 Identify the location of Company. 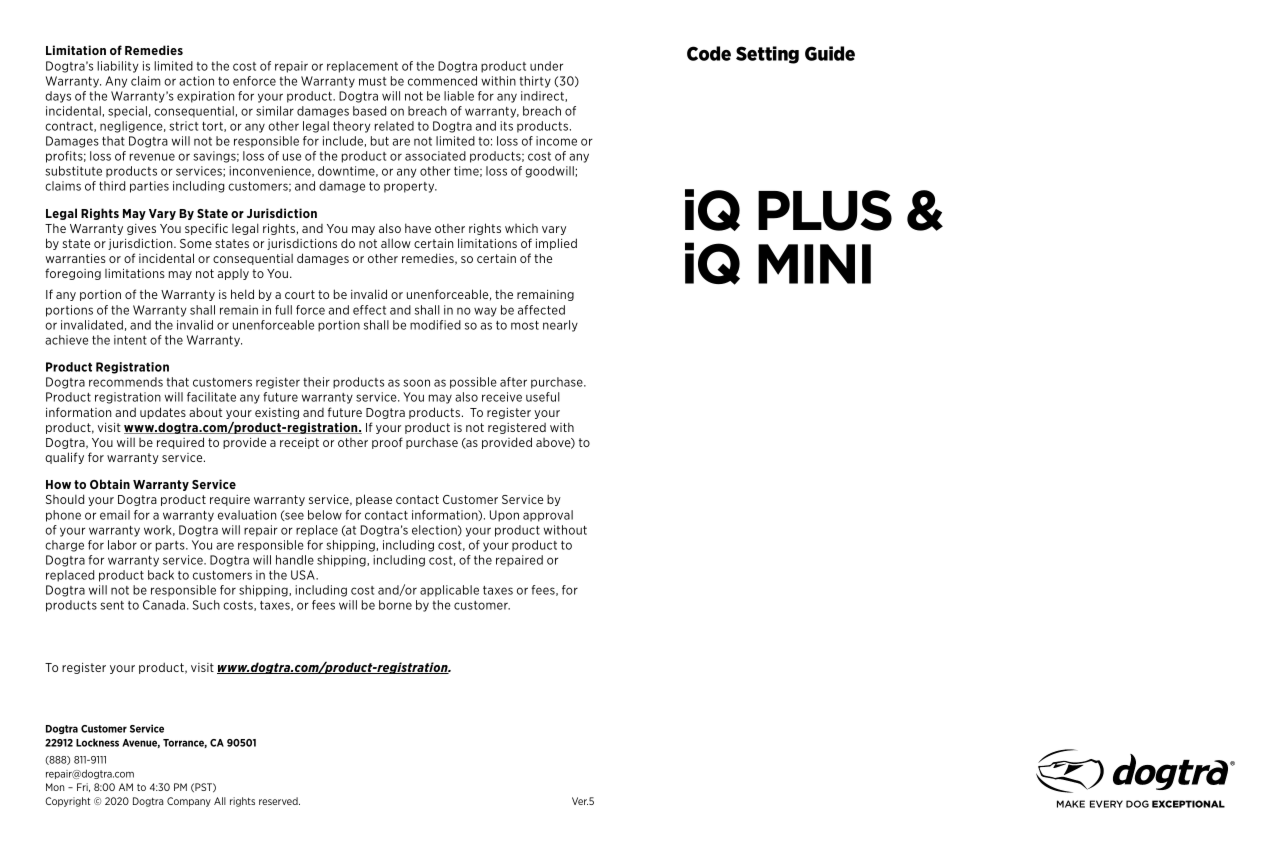
(189, 802).
